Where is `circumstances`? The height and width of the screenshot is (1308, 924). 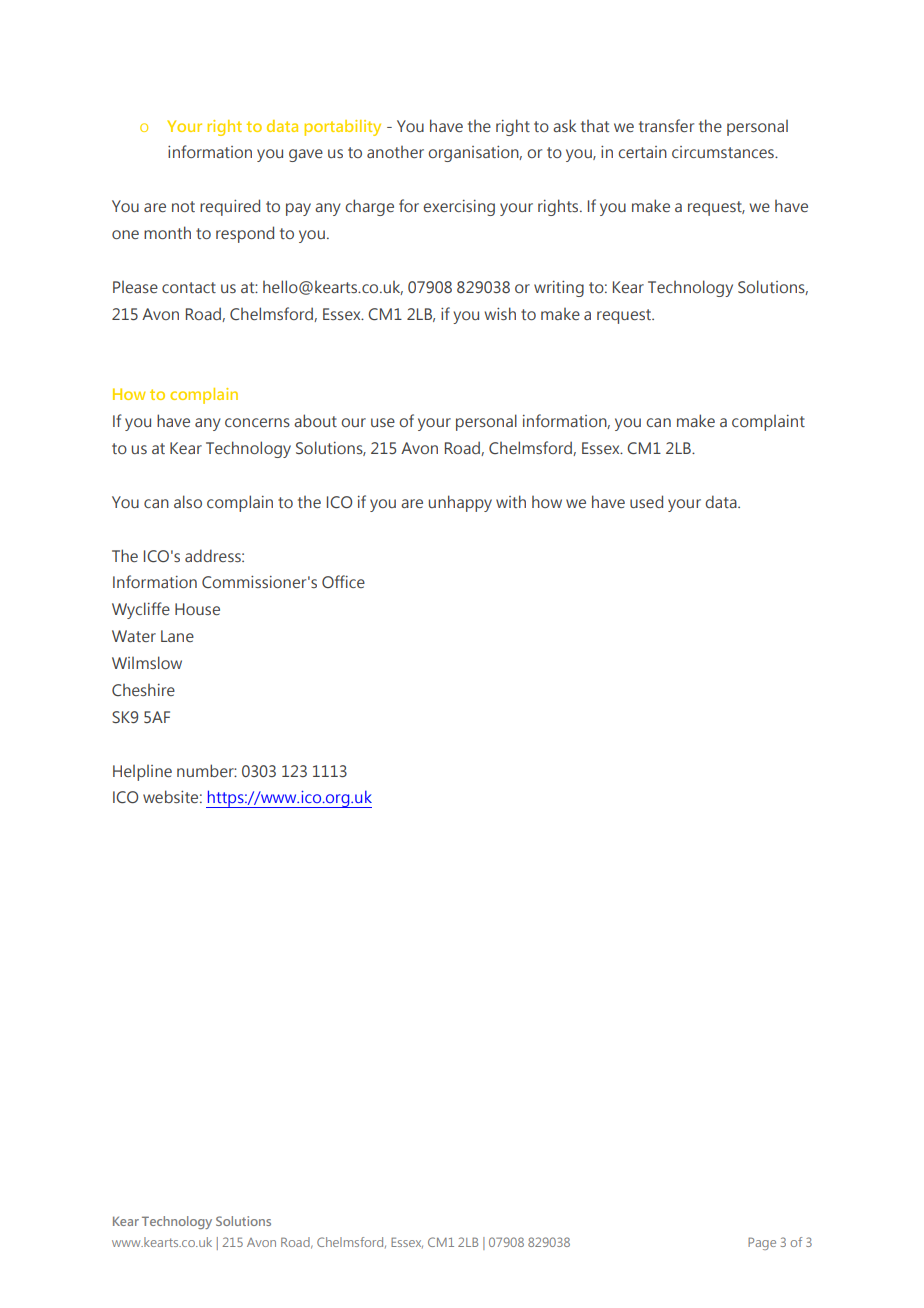
circumstances is located at coordinates (724, 152).
